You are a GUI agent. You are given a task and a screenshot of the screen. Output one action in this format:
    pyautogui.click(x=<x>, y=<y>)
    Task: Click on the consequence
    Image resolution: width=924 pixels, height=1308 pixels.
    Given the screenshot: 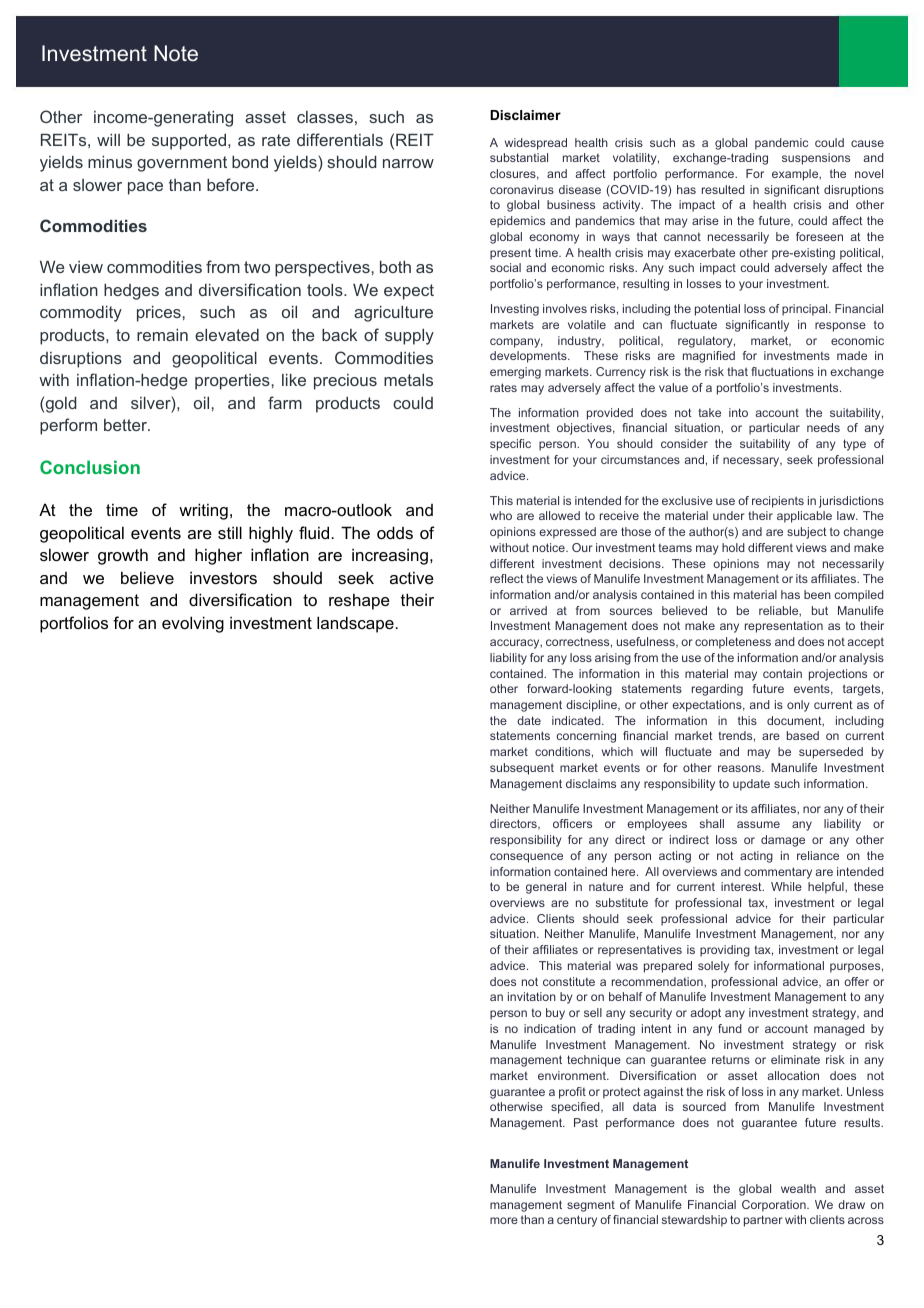 What is the action you would take?
    pyautogui.click(x=526, y=858)
